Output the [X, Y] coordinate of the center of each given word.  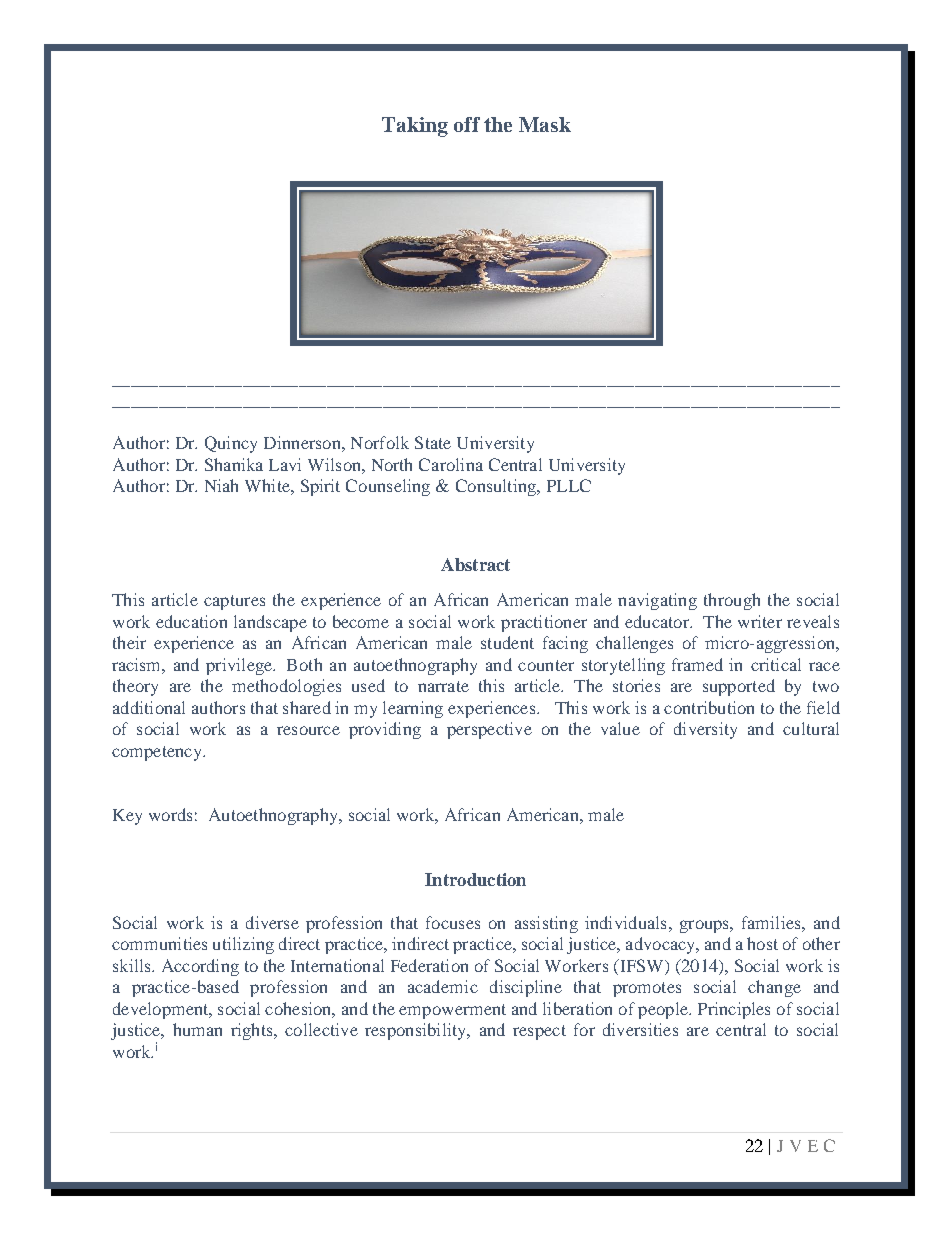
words [170, 814]
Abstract [475, 564]
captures [234, 602]
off [467, 124]
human [197, 1029]
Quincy [231, 444]
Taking [415, 127]
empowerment [452, 1011]
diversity [705, 730]
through [732, 601]
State [433, 442]
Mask [545, 124]
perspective [489, 730]
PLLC [569, 485]
